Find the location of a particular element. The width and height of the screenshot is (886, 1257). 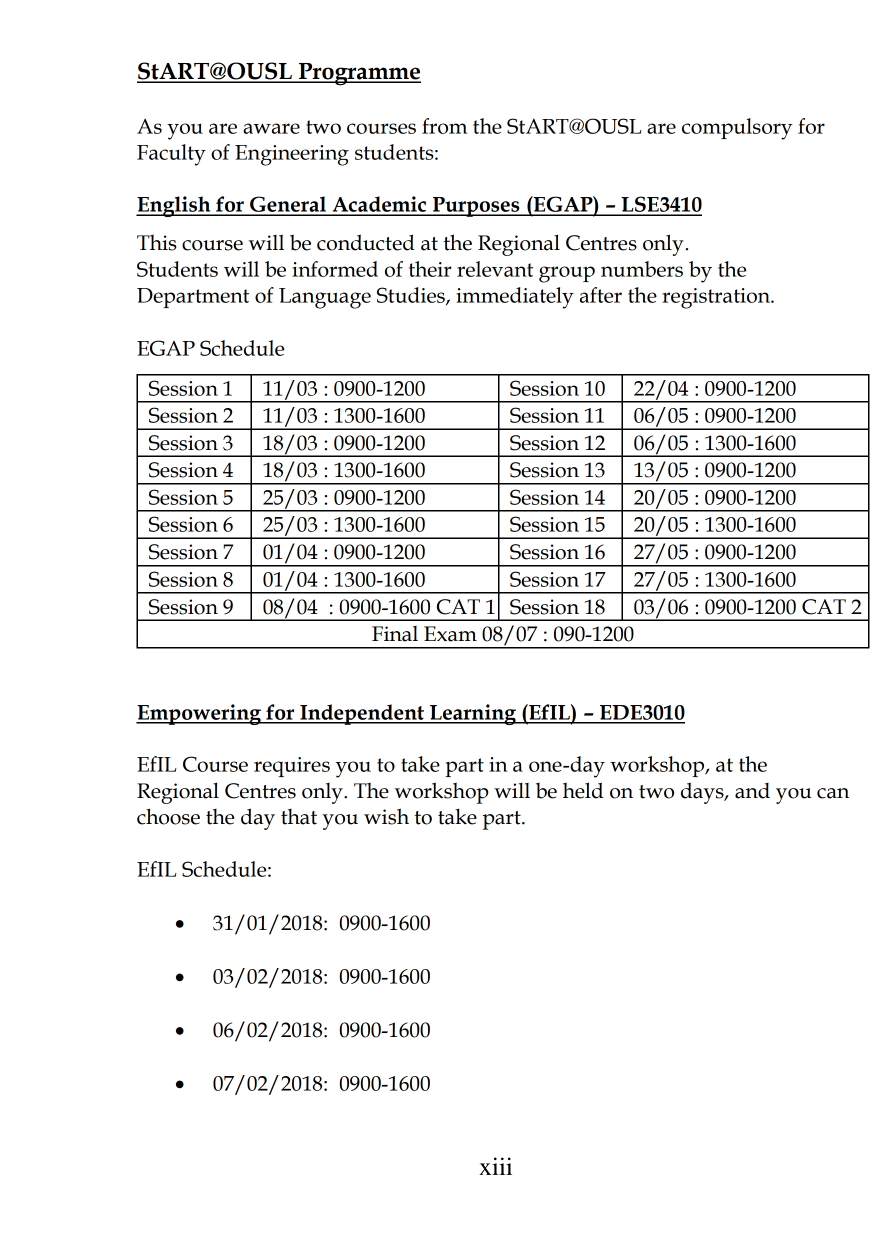

immediately is located at coordinates (515, 298).
